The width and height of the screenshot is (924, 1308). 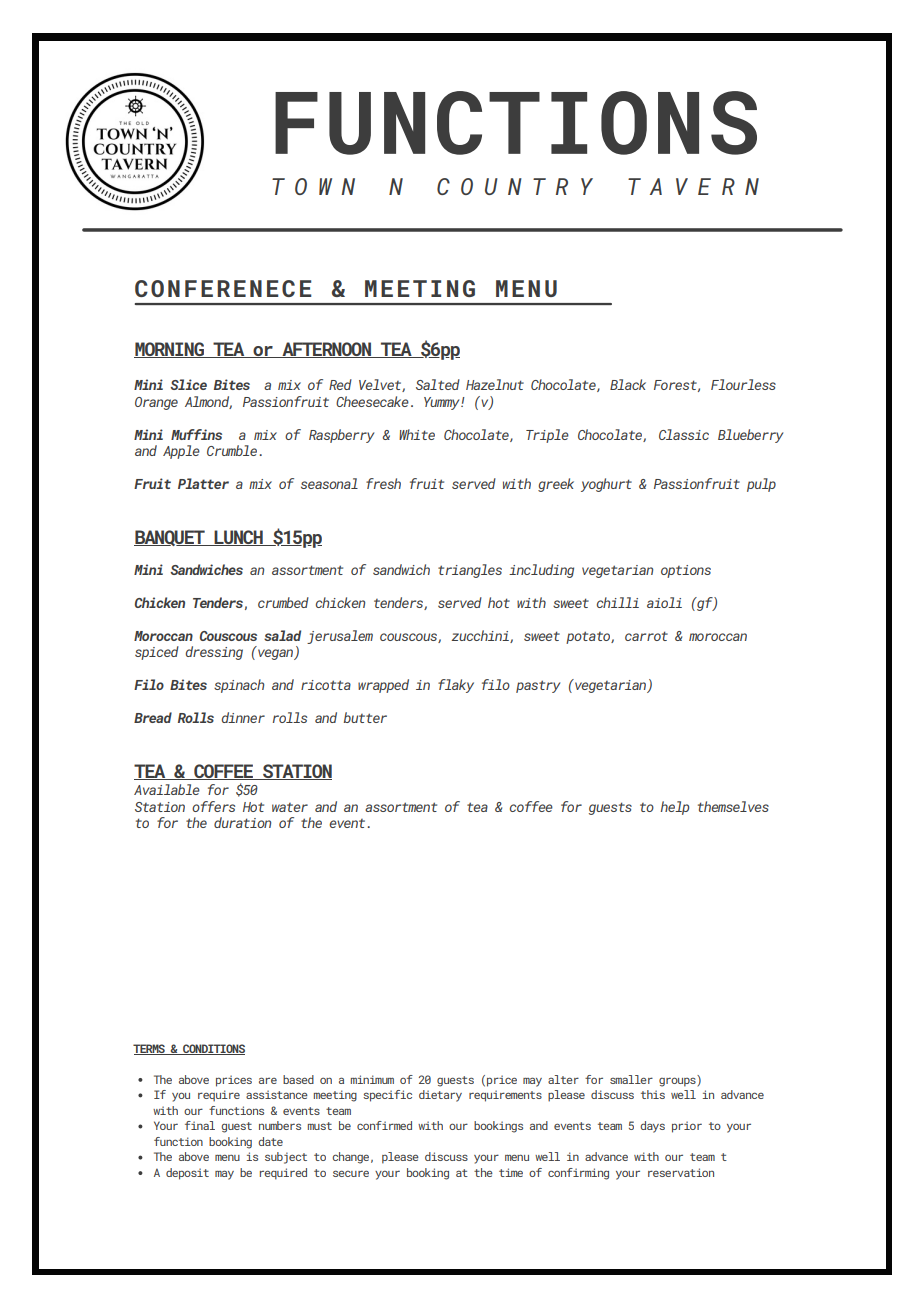 I want to click on Salted, so click(x=438, y=384).
